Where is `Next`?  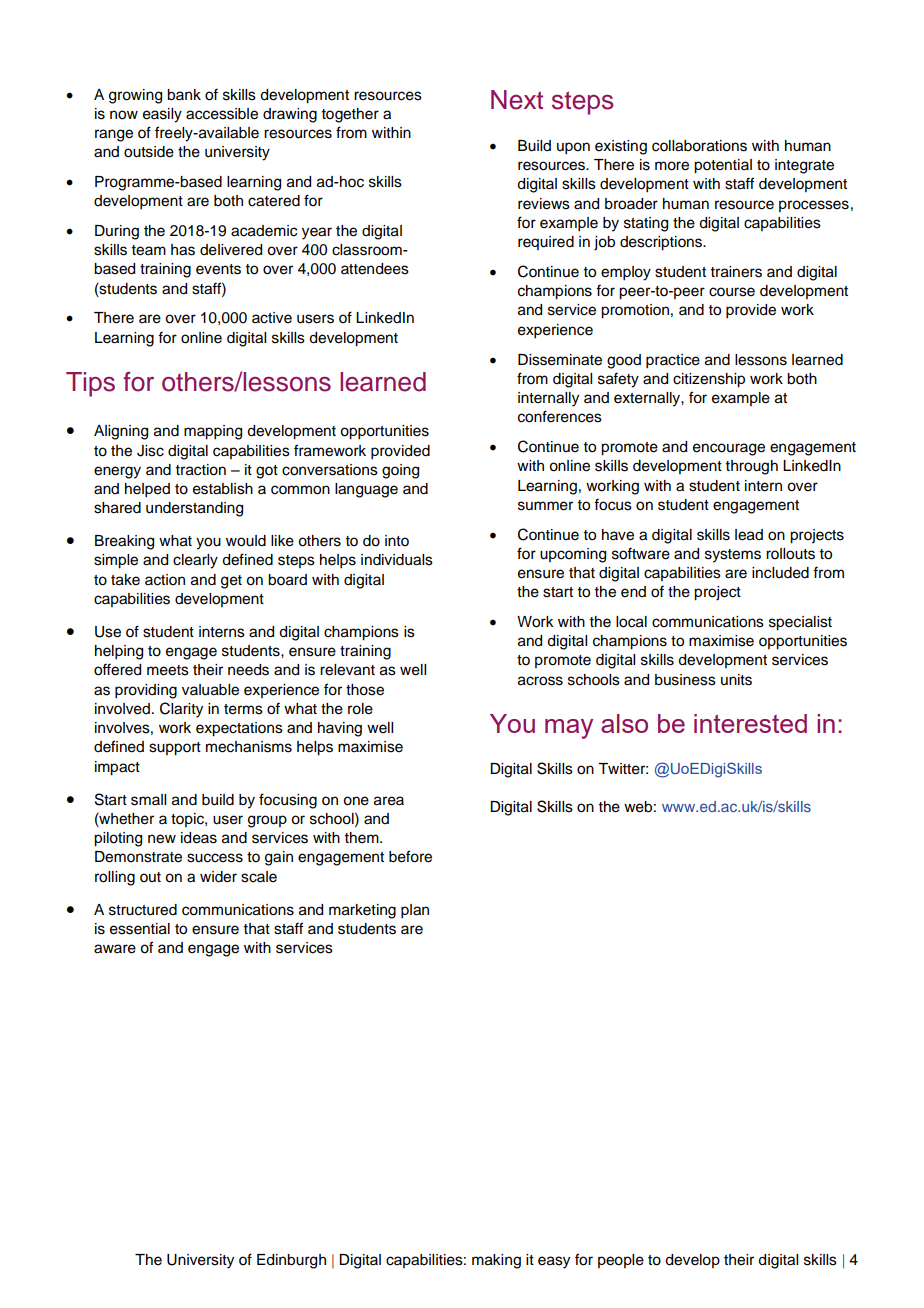 Next is located at coordinates (517, 100).
